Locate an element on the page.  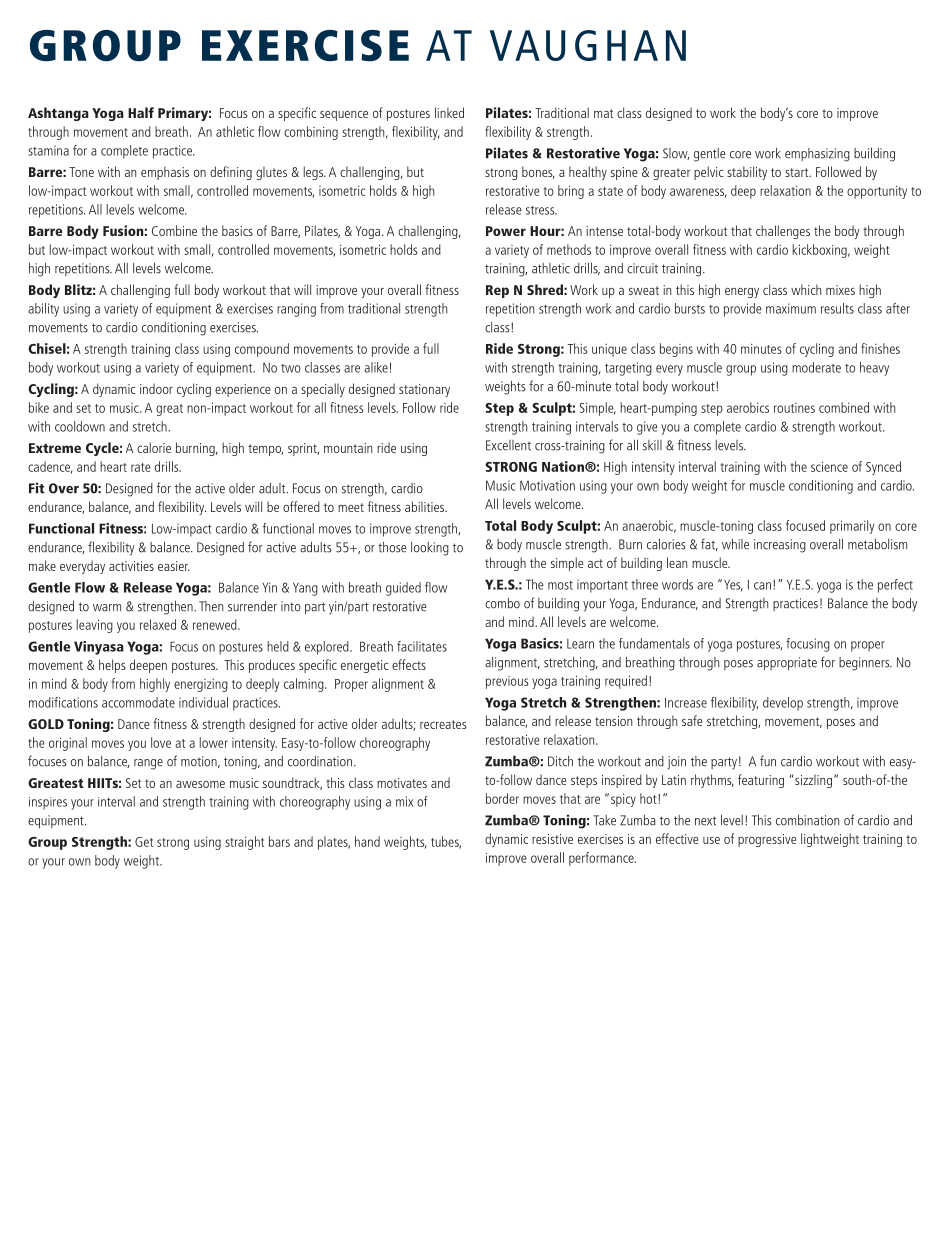
Half is located at coordinates (141, 112).
